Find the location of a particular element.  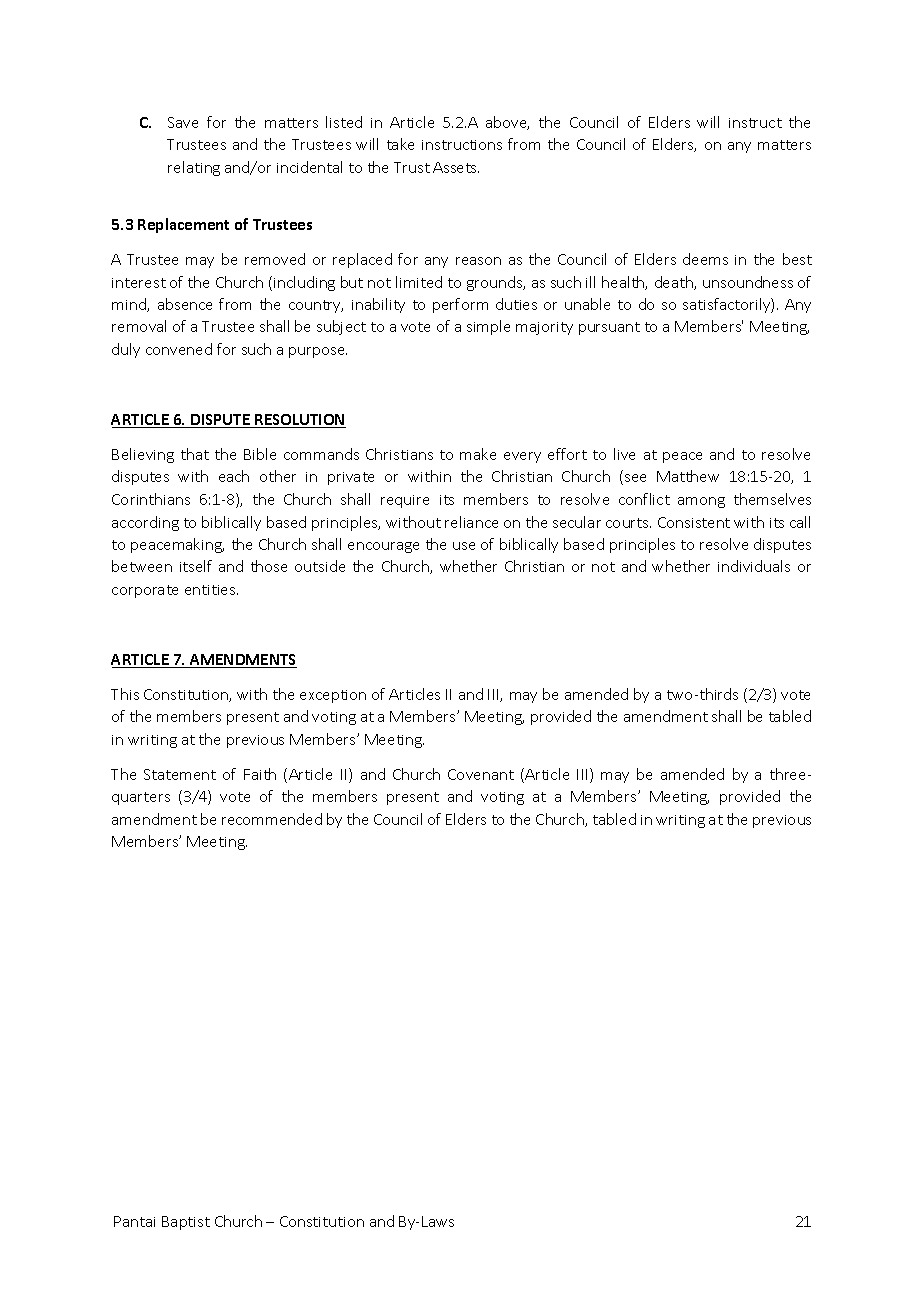

Faith is located at coordinates (260, 774).
